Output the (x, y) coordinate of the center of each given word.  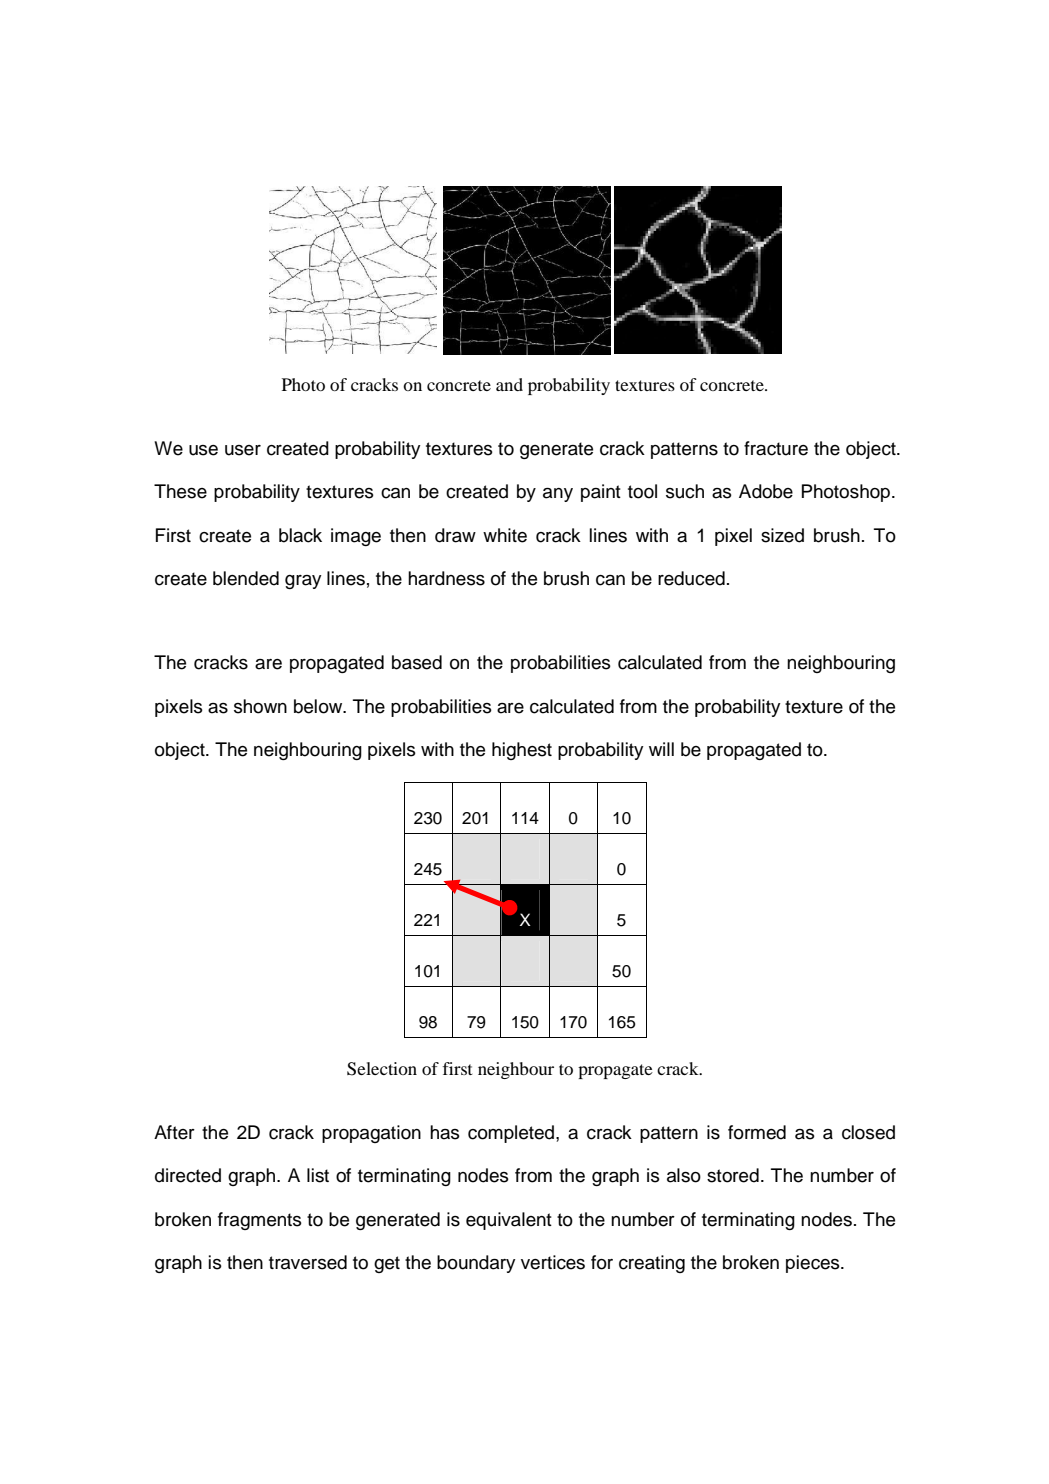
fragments (260, 1221)
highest (522, 751)
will (661, 749)
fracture (776, 448)
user (243, 450)
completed (511, 1134)
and (509, 384)
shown (260, 706)
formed (757, 1132)
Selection (382, 1069)
